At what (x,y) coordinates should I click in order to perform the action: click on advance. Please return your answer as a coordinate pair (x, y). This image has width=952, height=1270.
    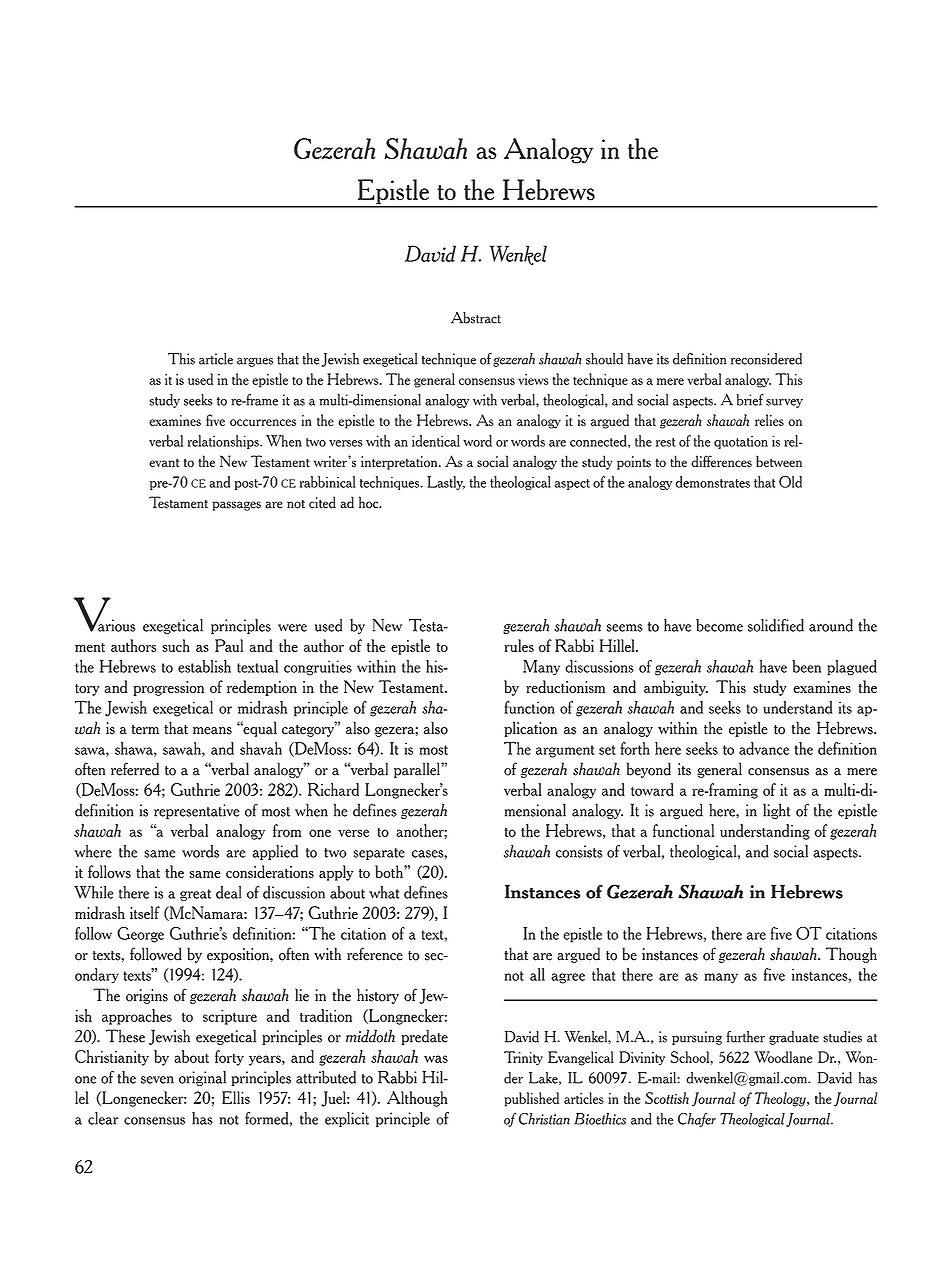
    Looking at the image, I should click on (764, 748).
